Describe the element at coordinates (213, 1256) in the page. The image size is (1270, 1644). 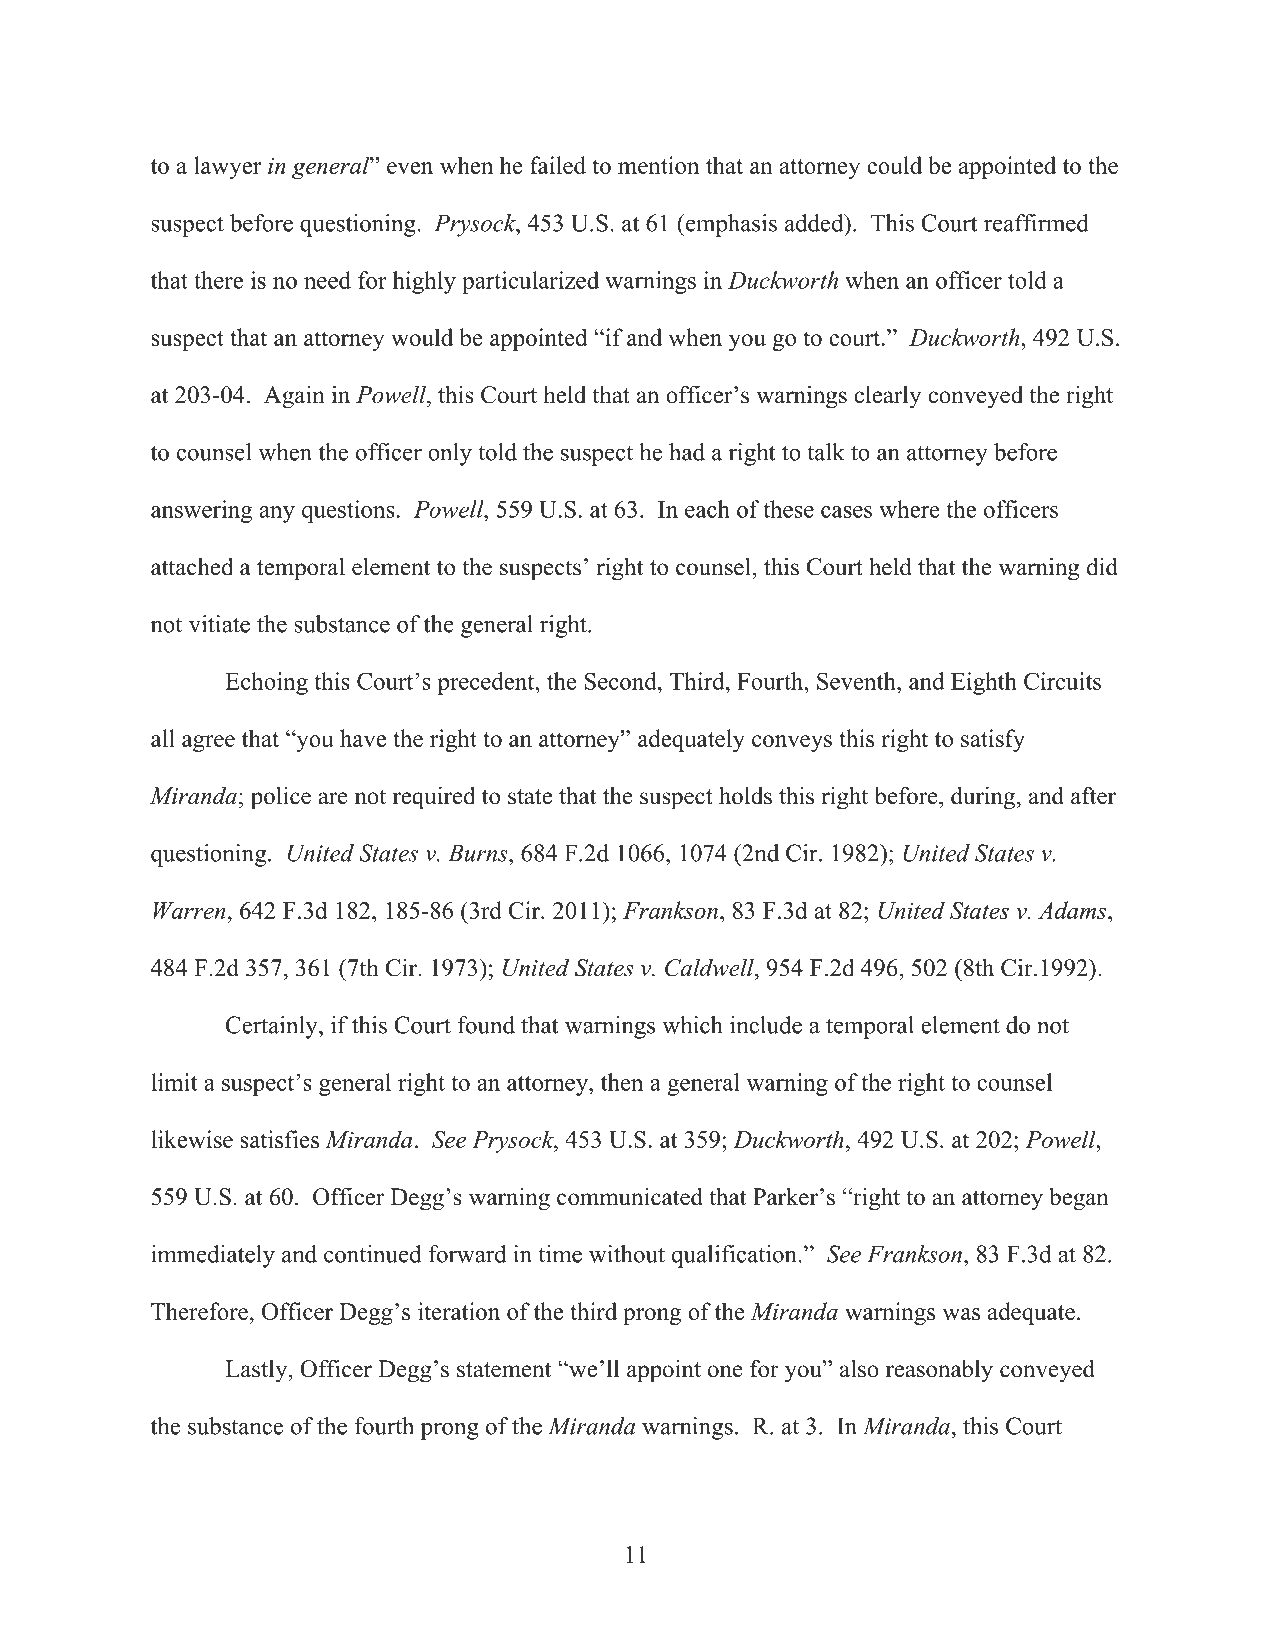
I see `immediately` at that location.
